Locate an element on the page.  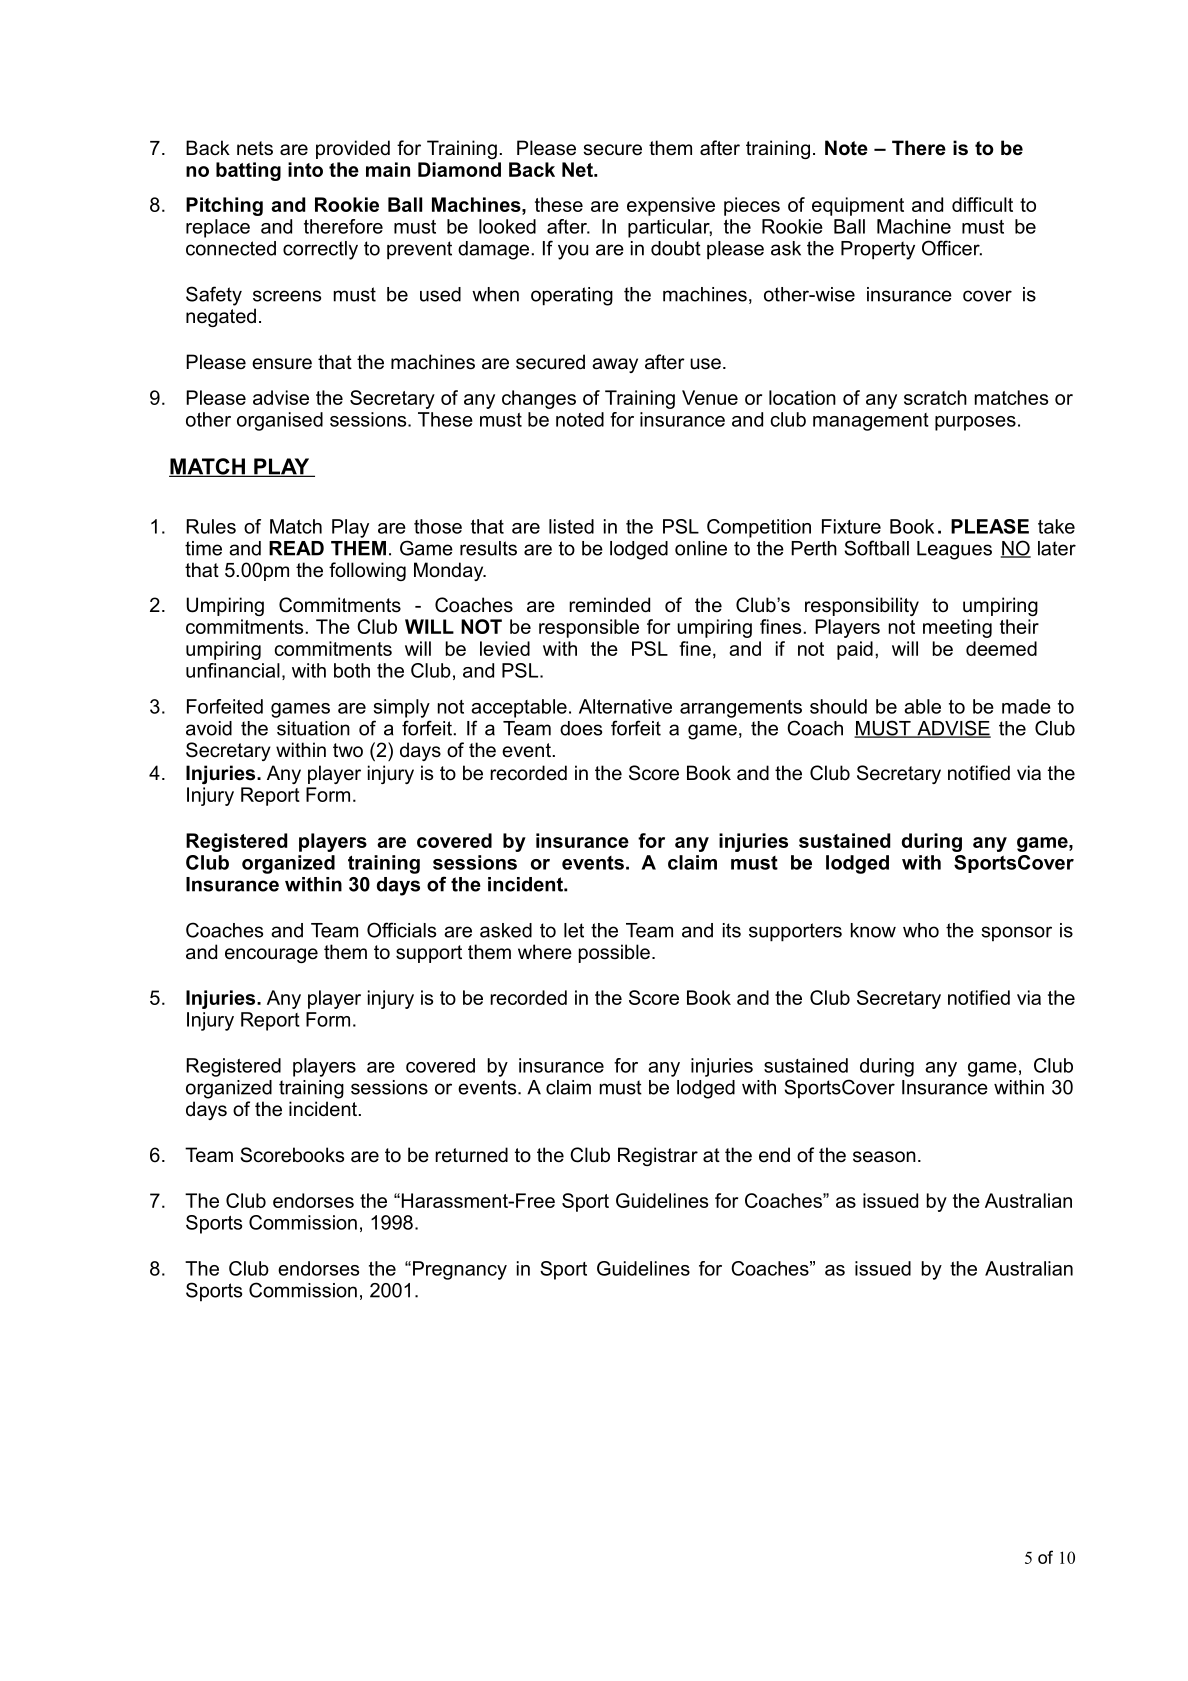
organised is located at coordinates (280, 421).
